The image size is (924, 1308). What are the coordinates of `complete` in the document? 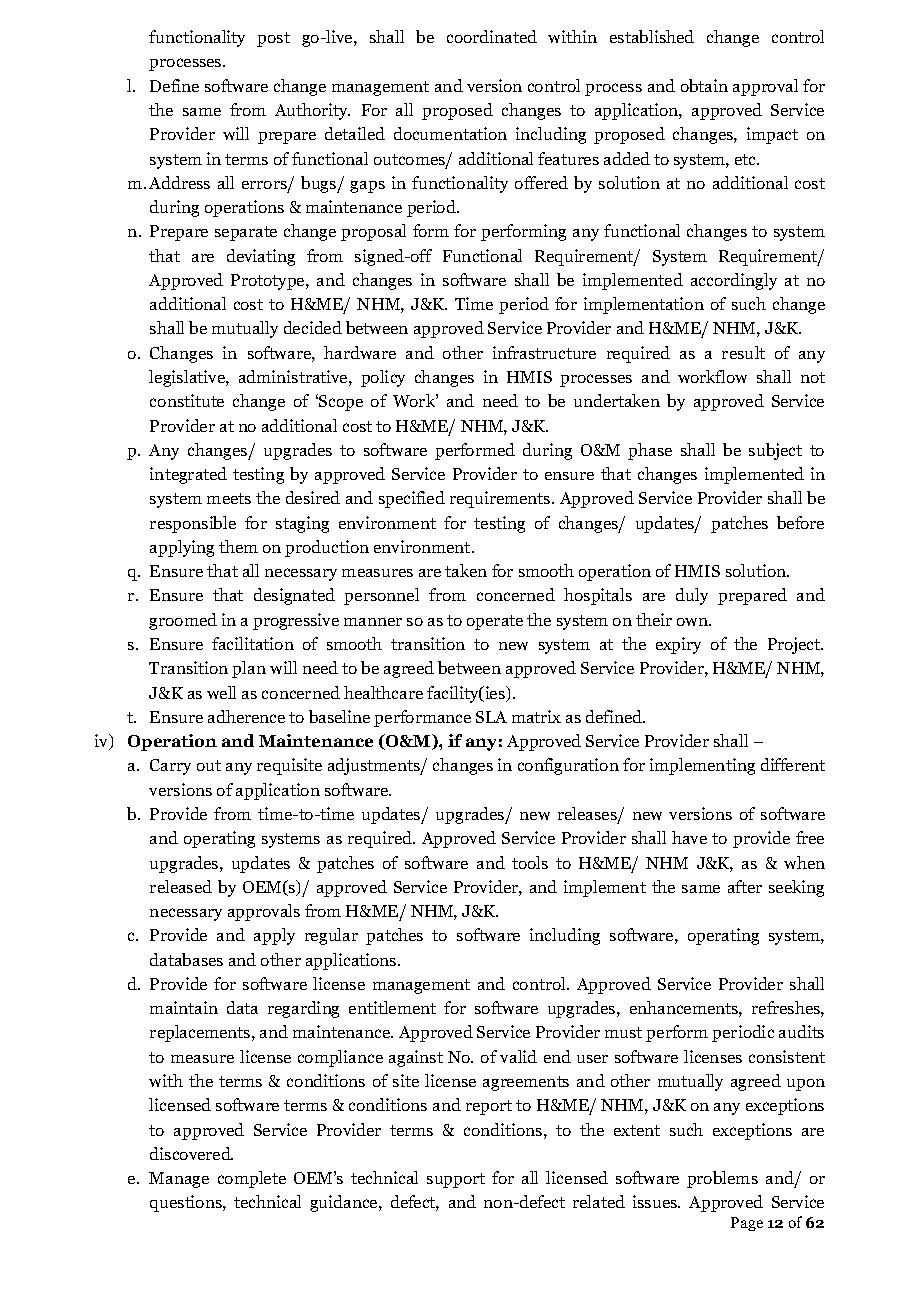 It's located at (252, 1179).
